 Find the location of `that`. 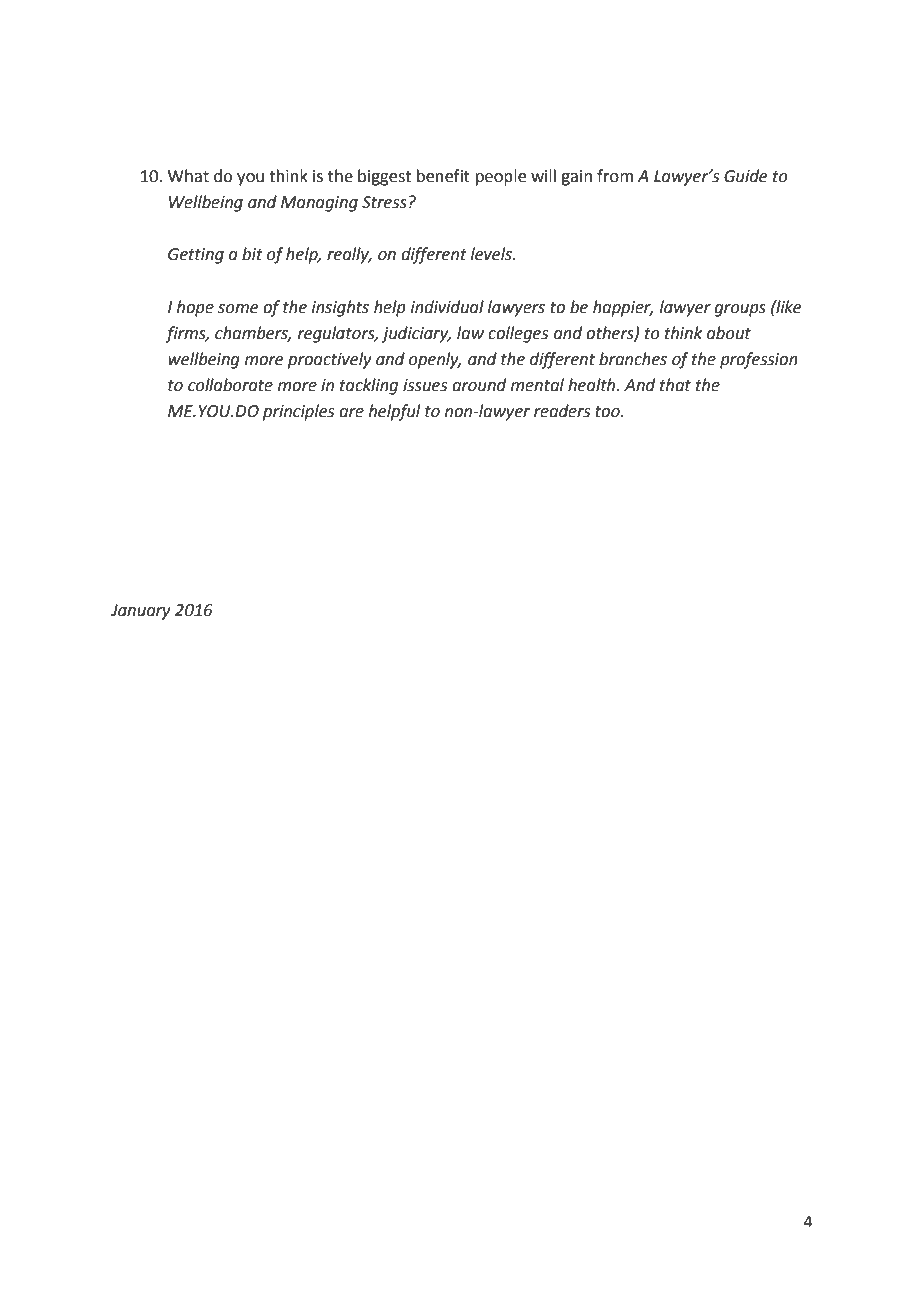

that is located at coordinates (675, 385).
